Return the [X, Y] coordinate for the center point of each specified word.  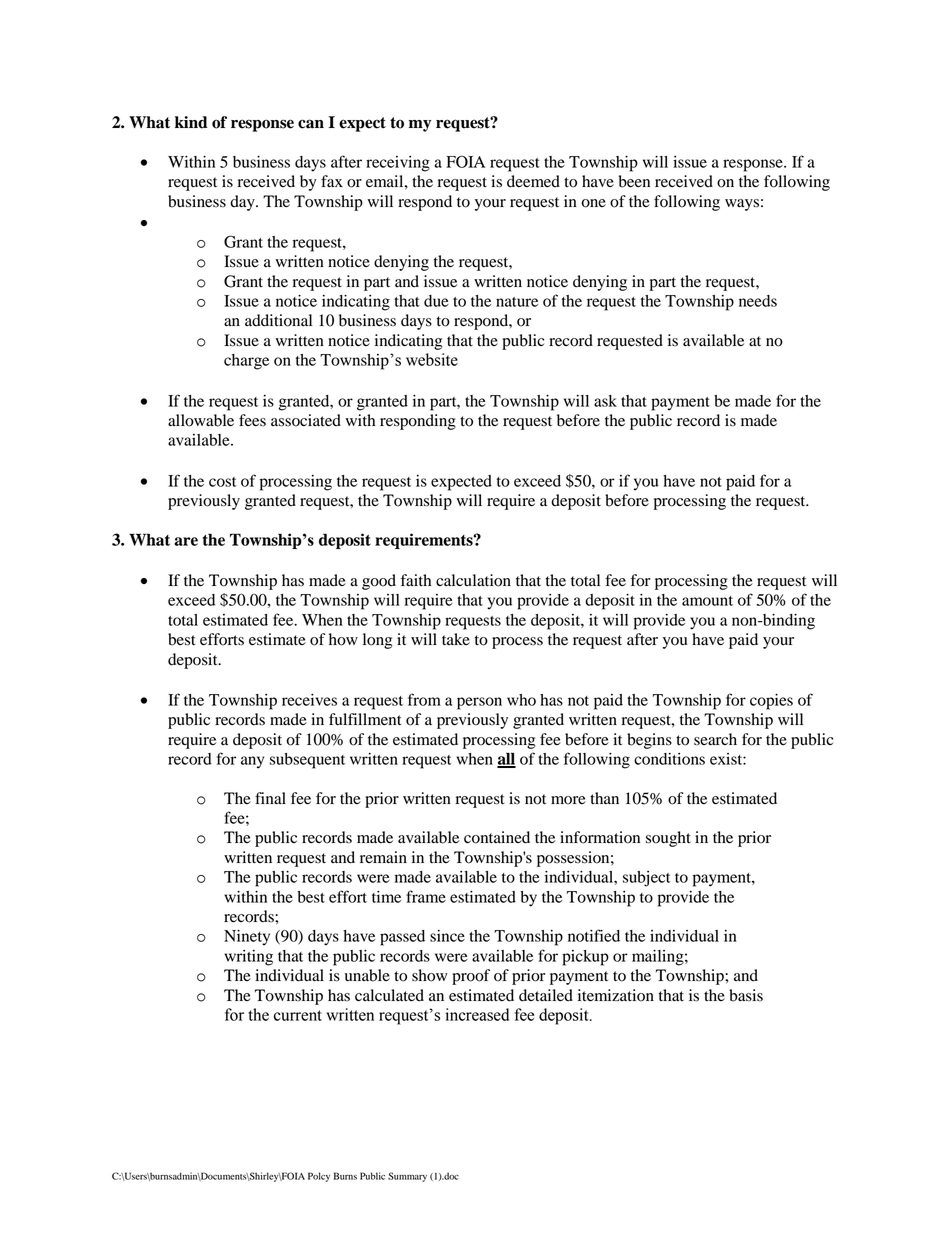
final [270, 798]
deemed [533, 181]
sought [668, 839]
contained [497, 837]
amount [707, 601]
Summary [407, 1177]
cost [222, 482]
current [298, 1015]
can [311, 124]
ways [742, 205]
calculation [473, 580]
